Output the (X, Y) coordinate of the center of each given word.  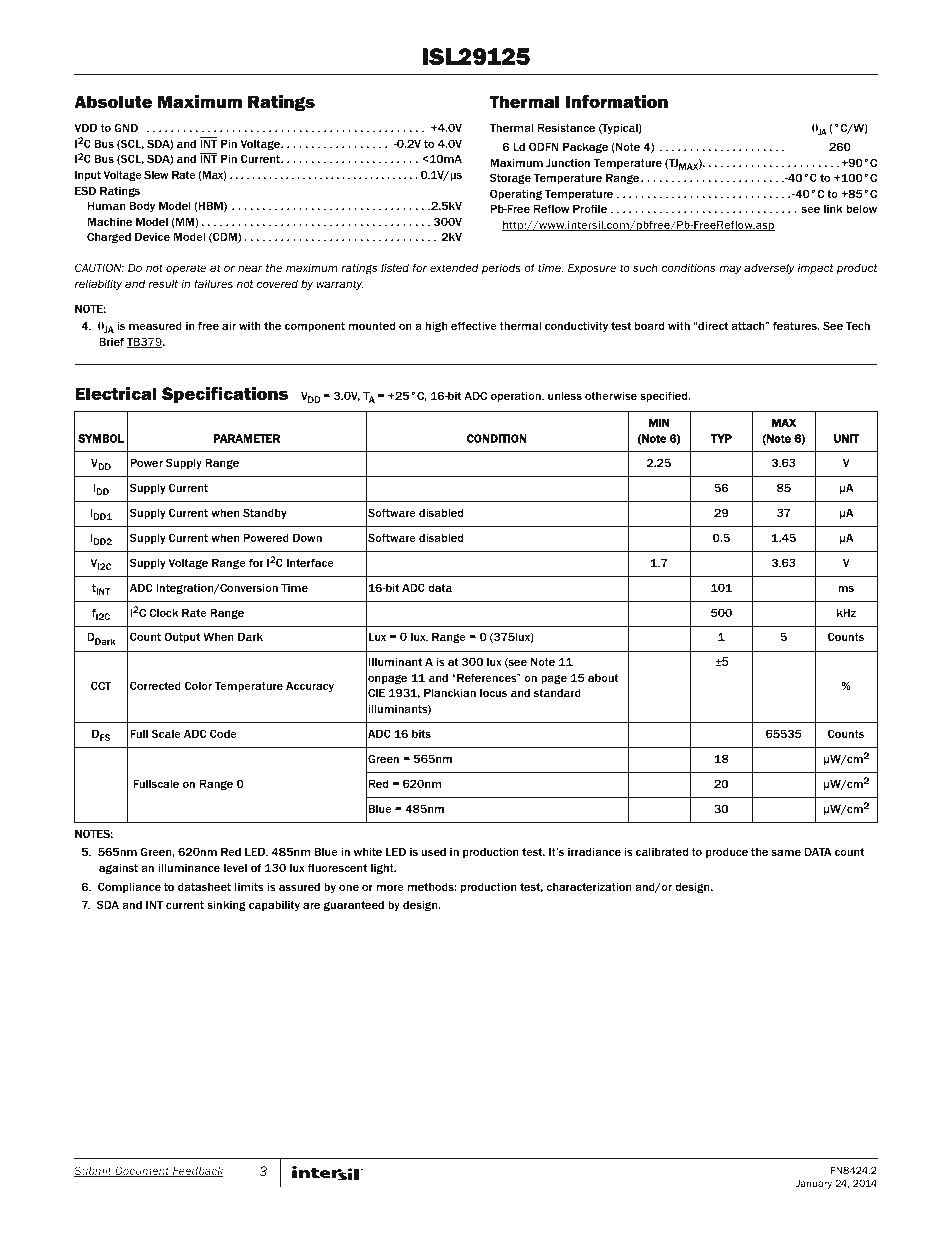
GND (126, 127)
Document (142, 1172)
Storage (510, 178)
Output (182, 637)
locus (493, 692)
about (603, 677)
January (814, 1184)
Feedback (197, 1172)
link (833, 208)
